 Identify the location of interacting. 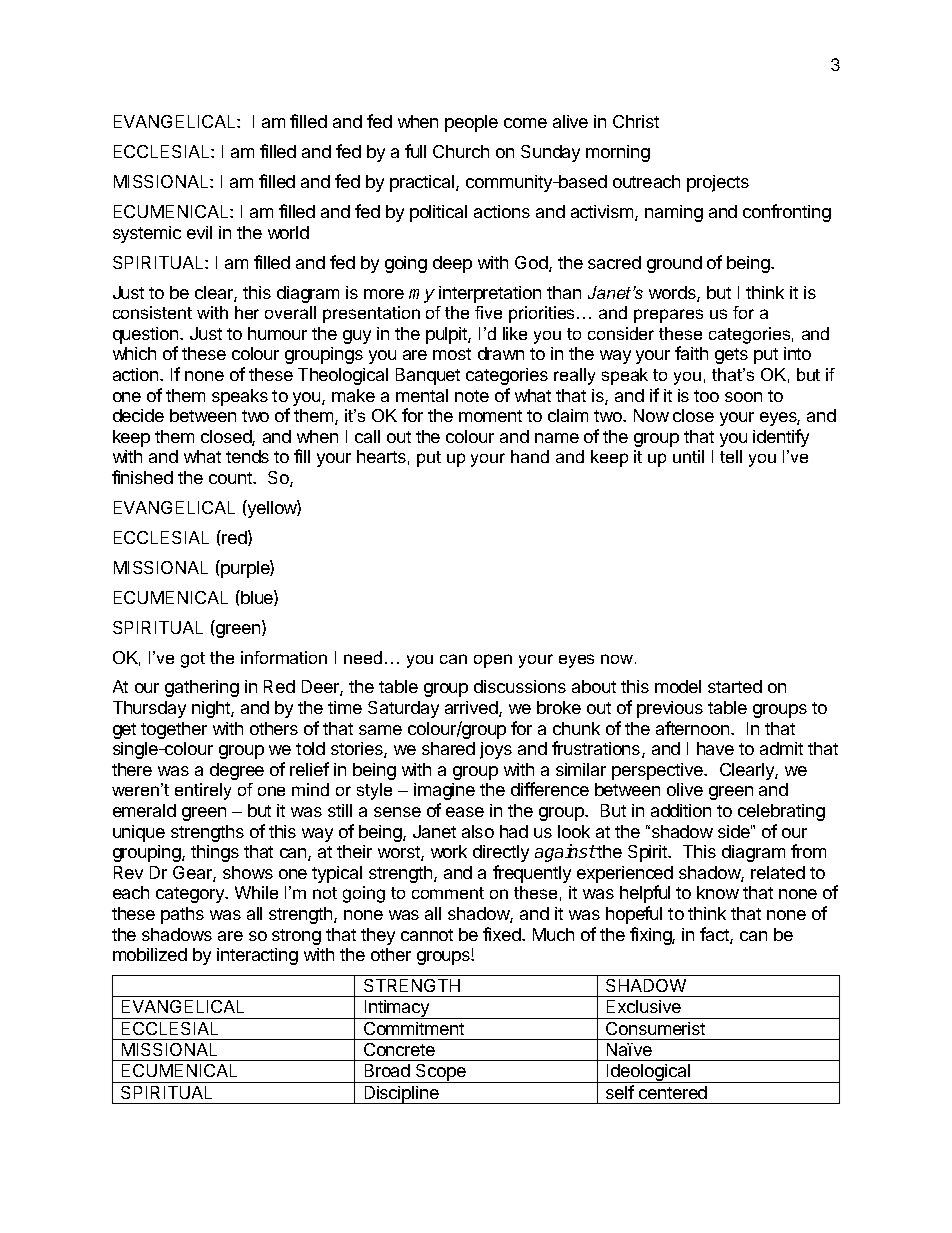
(257, 956).
